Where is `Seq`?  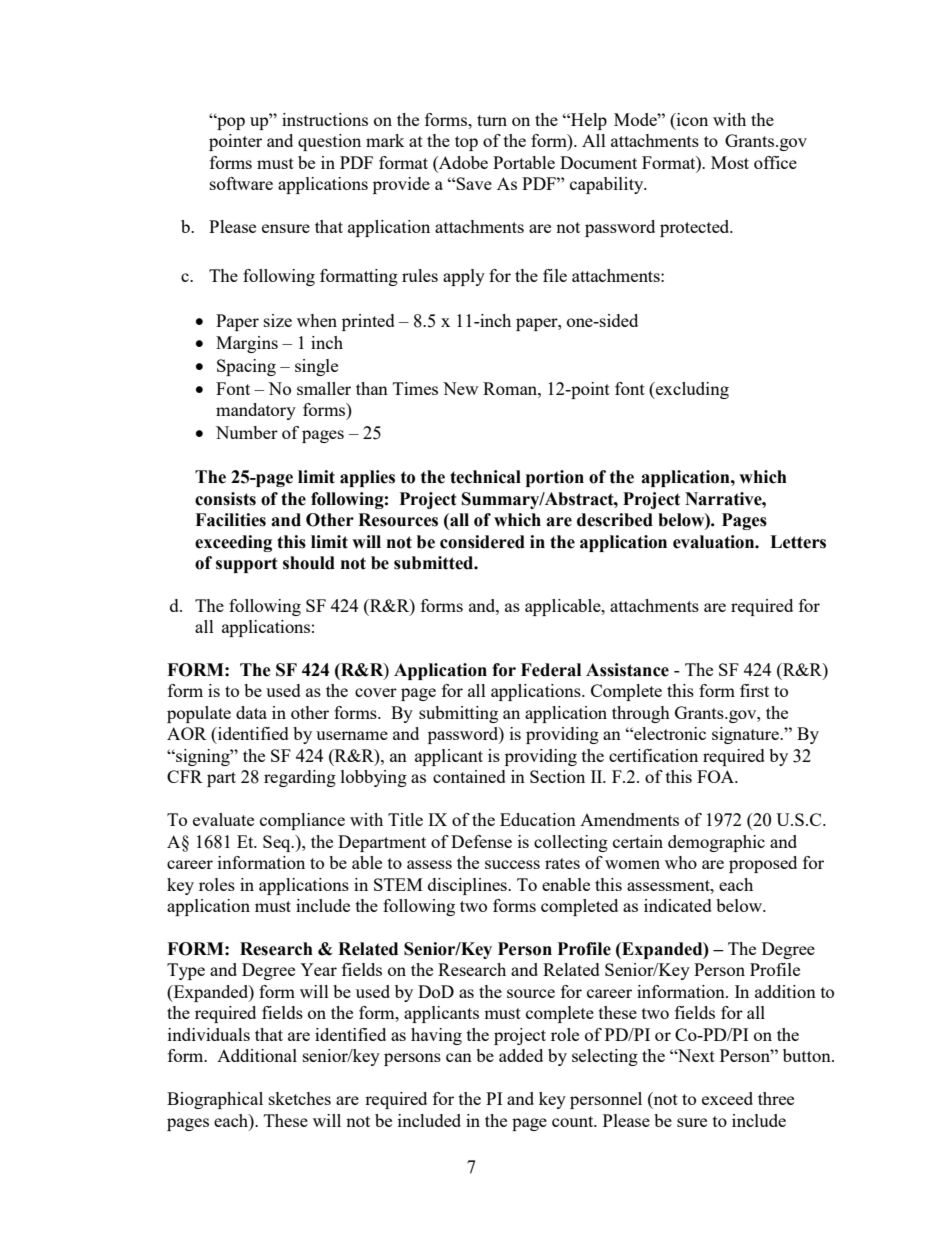
Seq is located at coordinates (278, 843).
